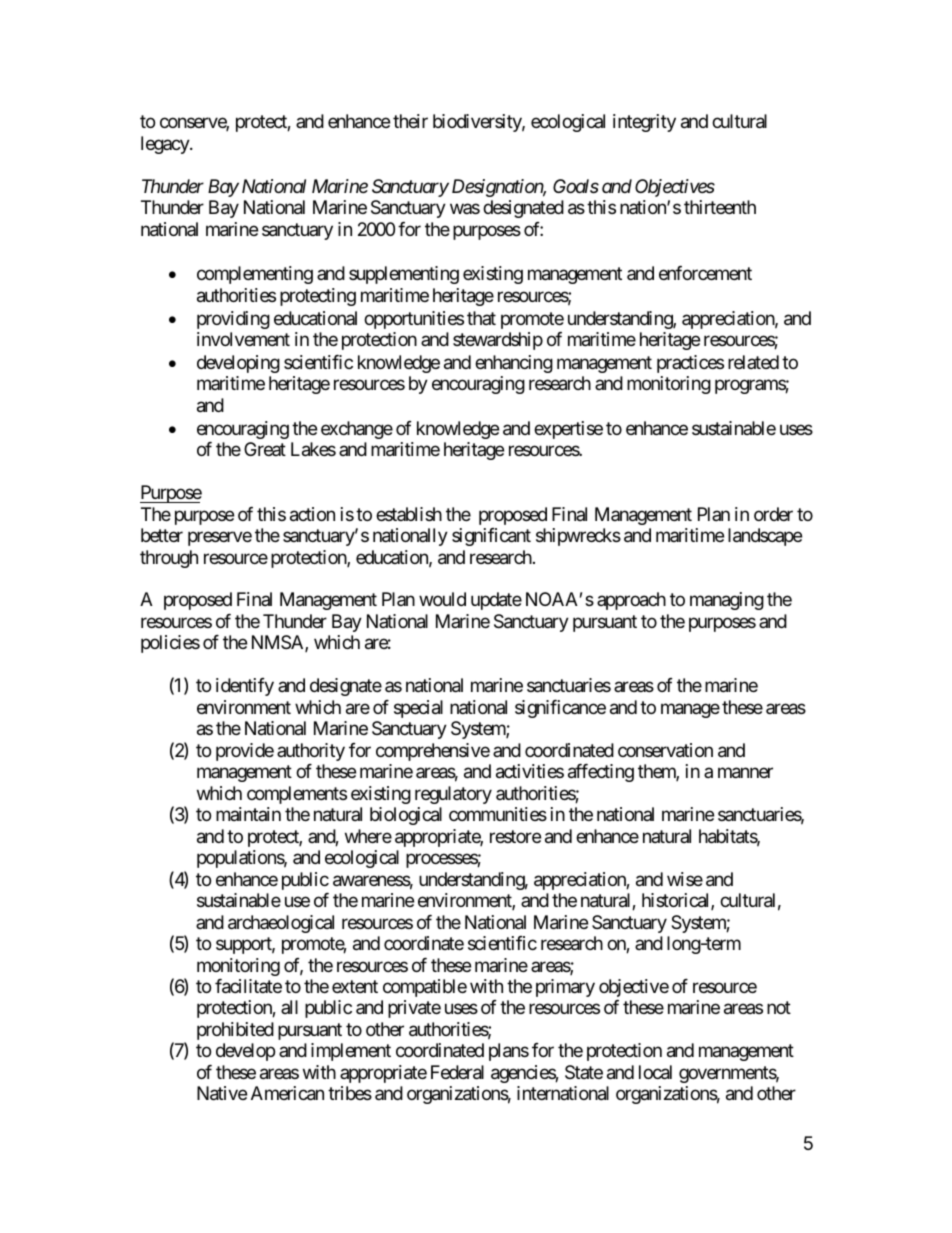 This document has width=952, height=1233. I want to click on their, so click(410, 121).
